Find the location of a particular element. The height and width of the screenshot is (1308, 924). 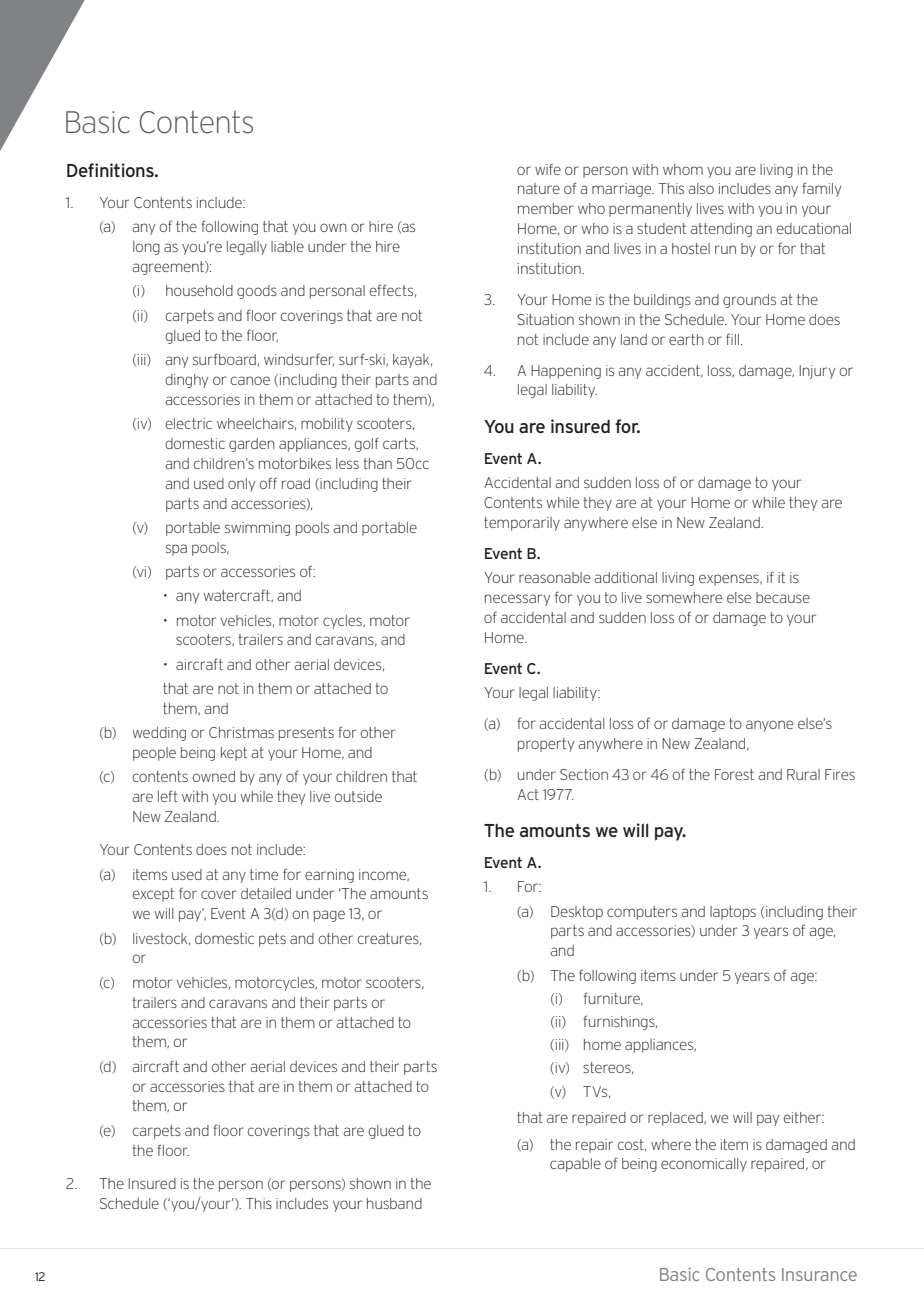

husband is located at coordinates (394, 1203).
